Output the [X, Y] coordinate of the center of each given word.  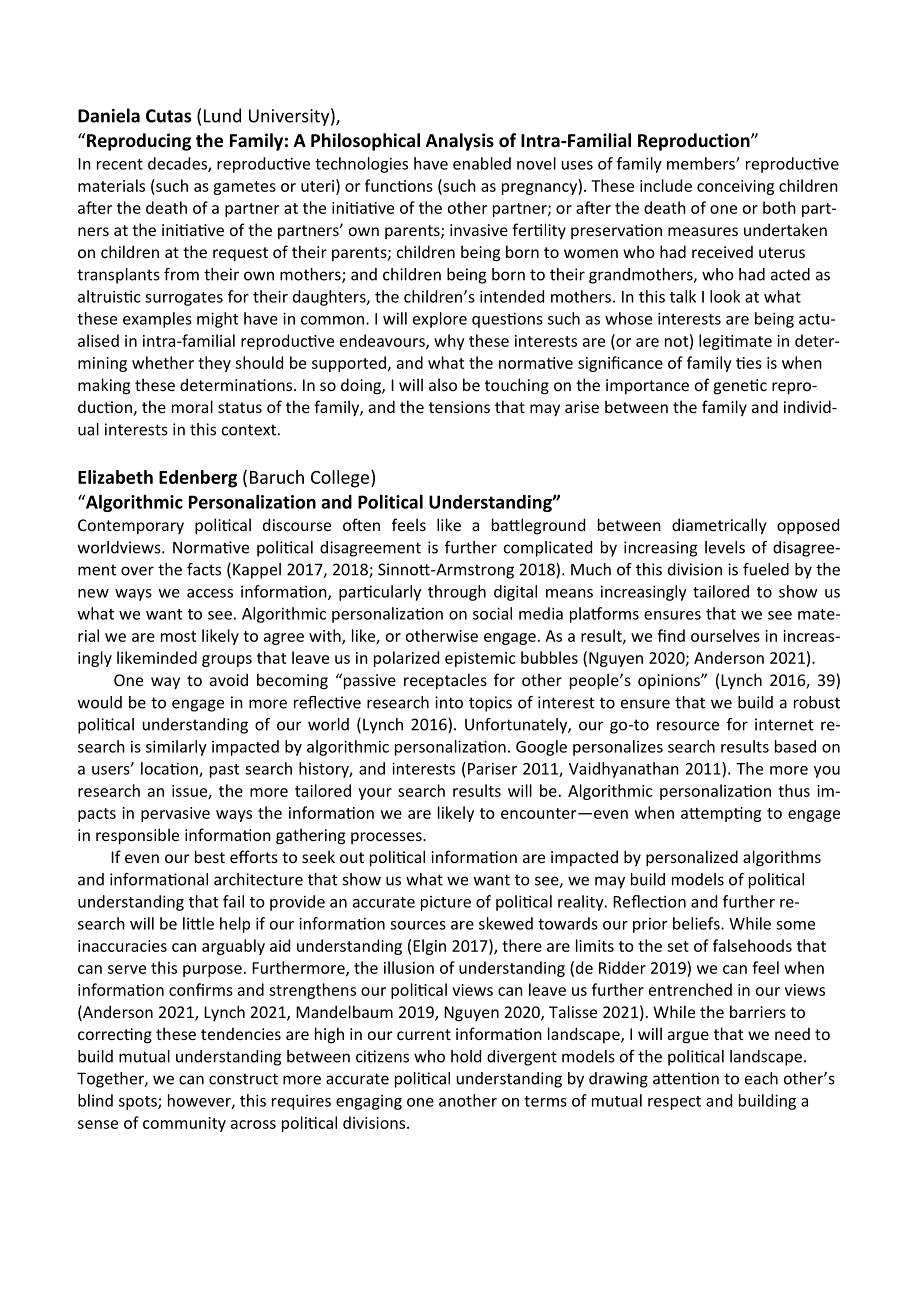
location [170, 769]
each [761, 1078]
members [702, 163]
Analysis [460, 142]
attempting [721, 814]
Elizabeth [115, 477]
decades [178, 164]
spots [139, 1103]
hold [466, 1056]
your [375, 794]
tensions [459, 407]
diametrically [719, 526]
